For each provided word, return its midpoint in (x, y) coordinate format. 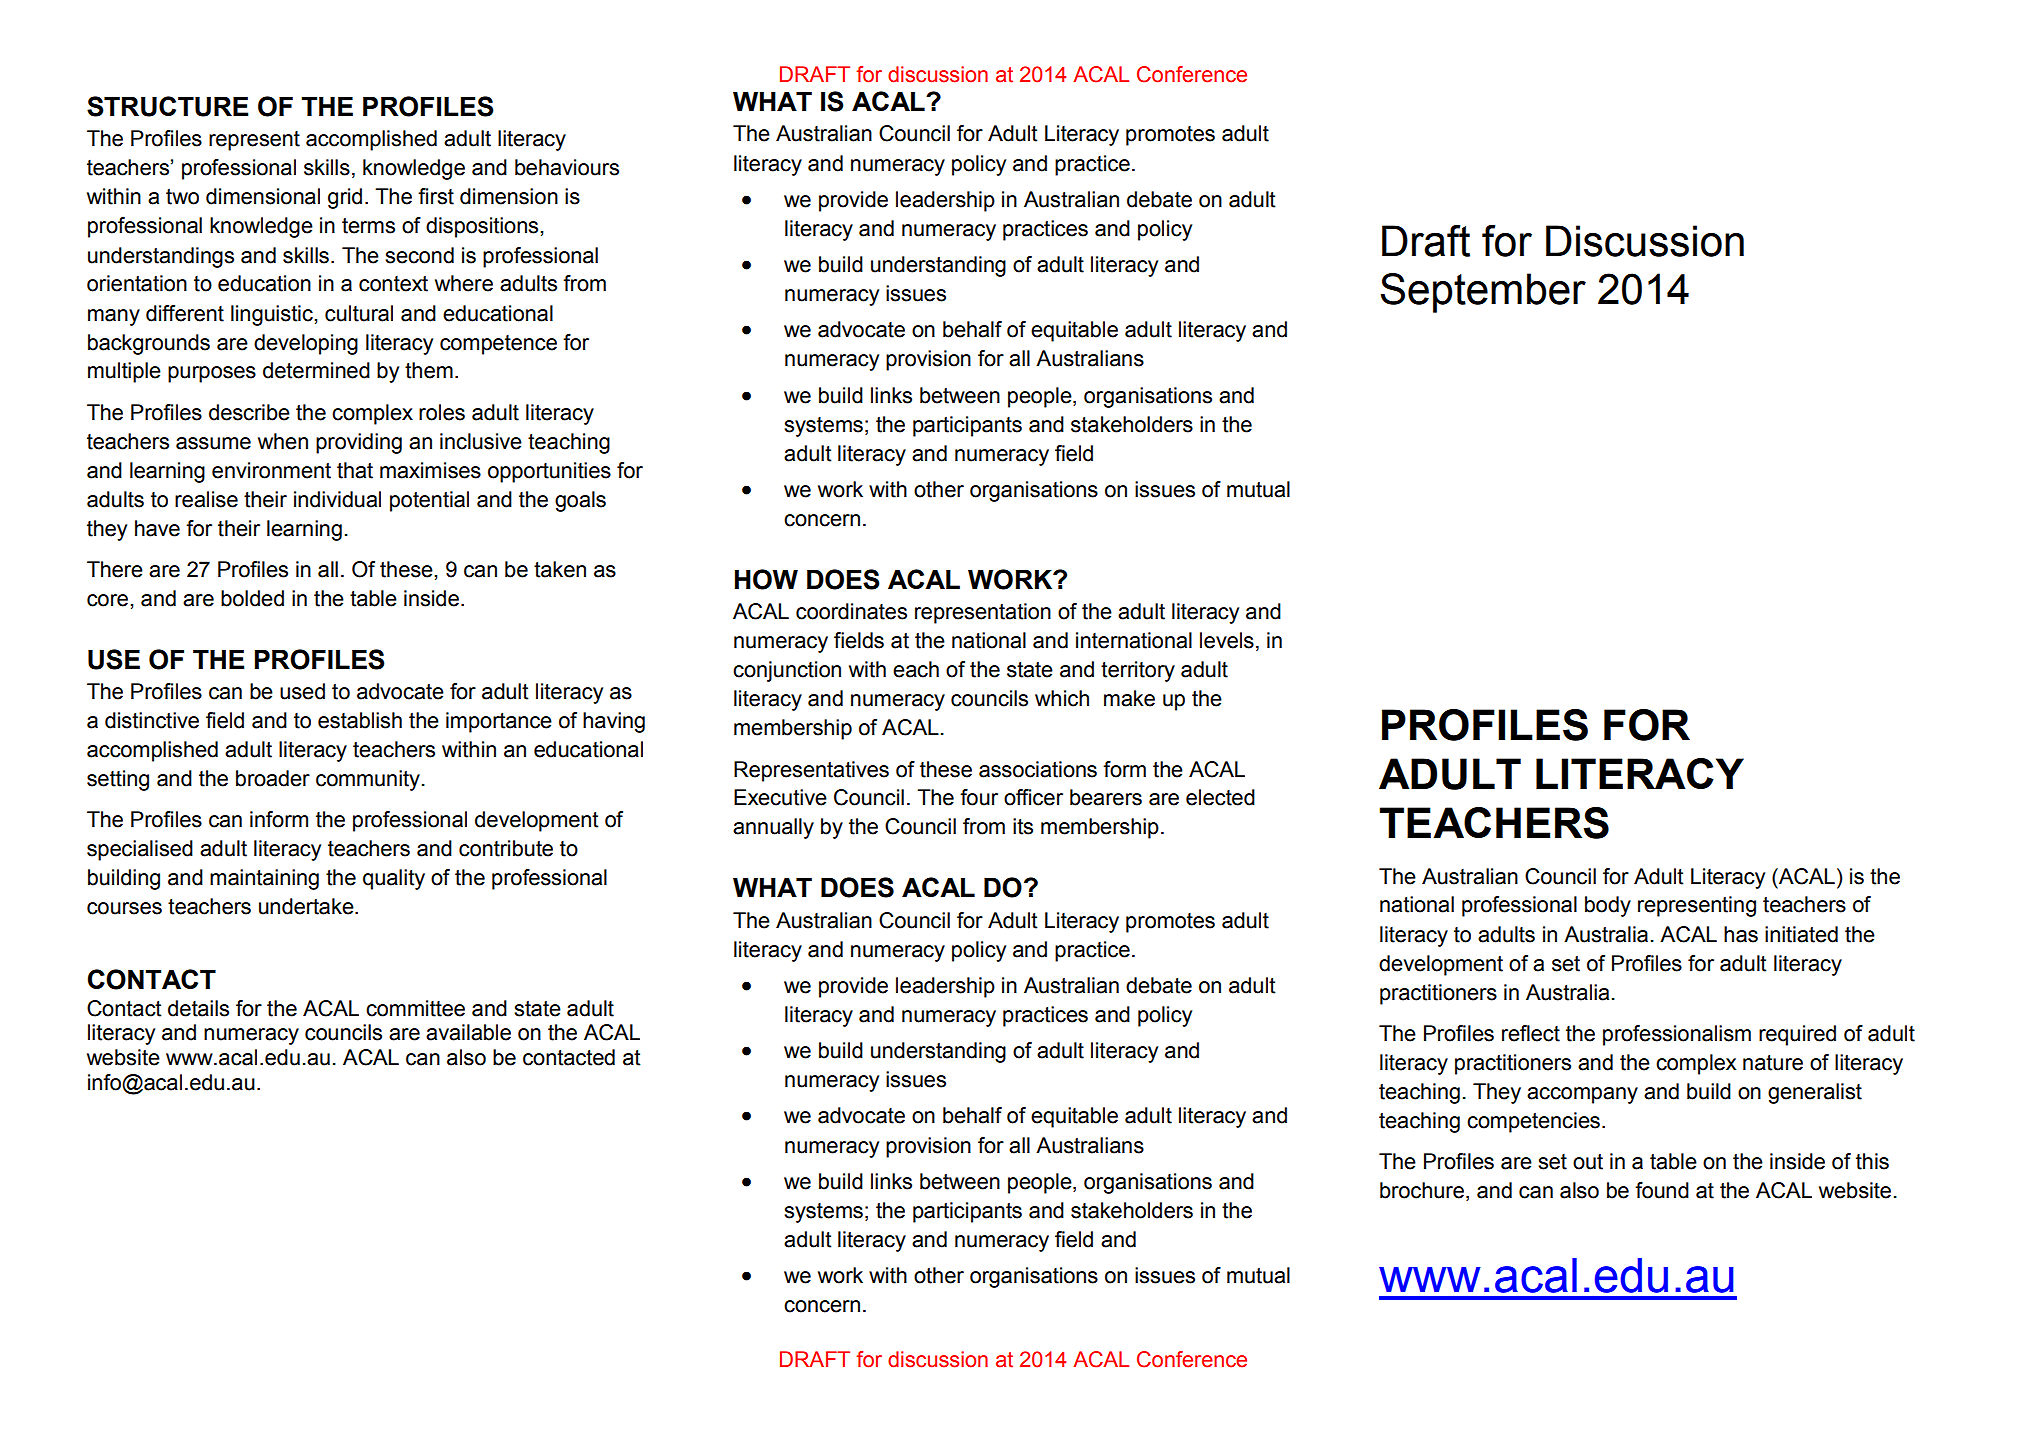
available (468, 1032)
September (1483, 293)
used (302, 691)
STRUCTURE (167, 106)
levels (1227, 640)
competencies (1533, 1122)
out (1588, 1162)
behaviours (567, 167)
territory (1138, 671)
